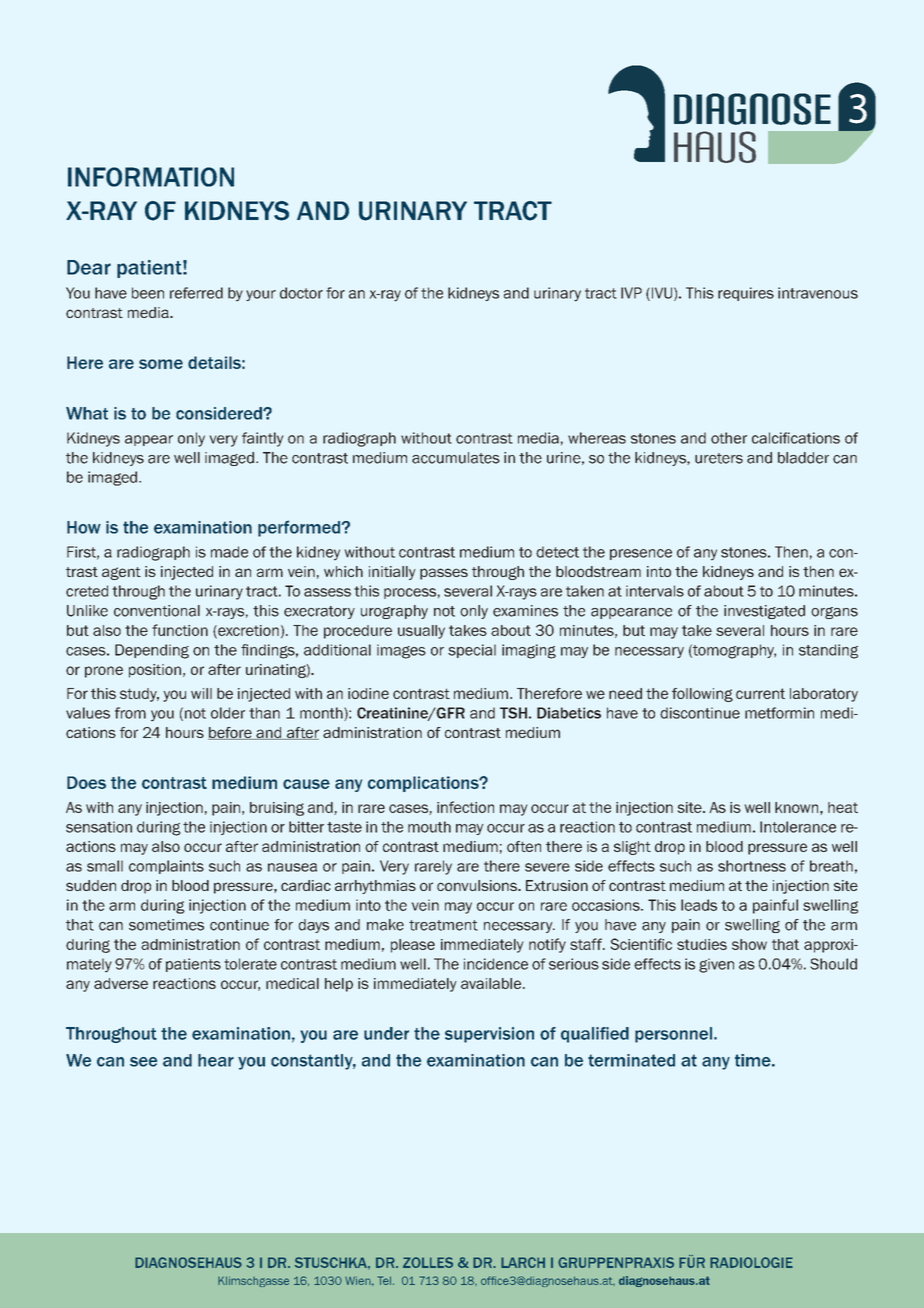 The height and width of the document is (1308, 924). Describe the element at coordinates (166, 867) in the document. I see `complaints` at that location.
